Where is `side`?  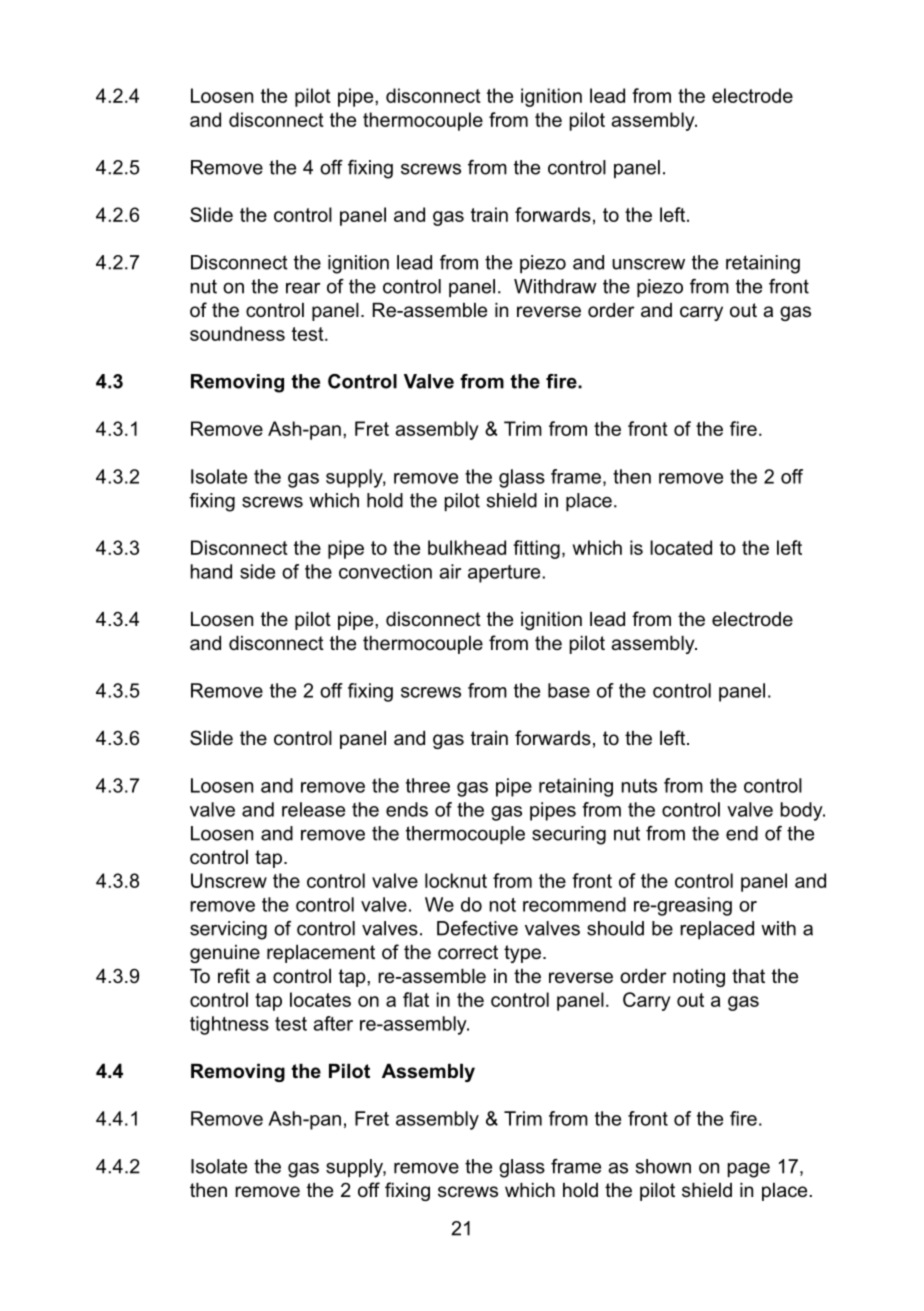
side is located at coordinates (257, 571).
